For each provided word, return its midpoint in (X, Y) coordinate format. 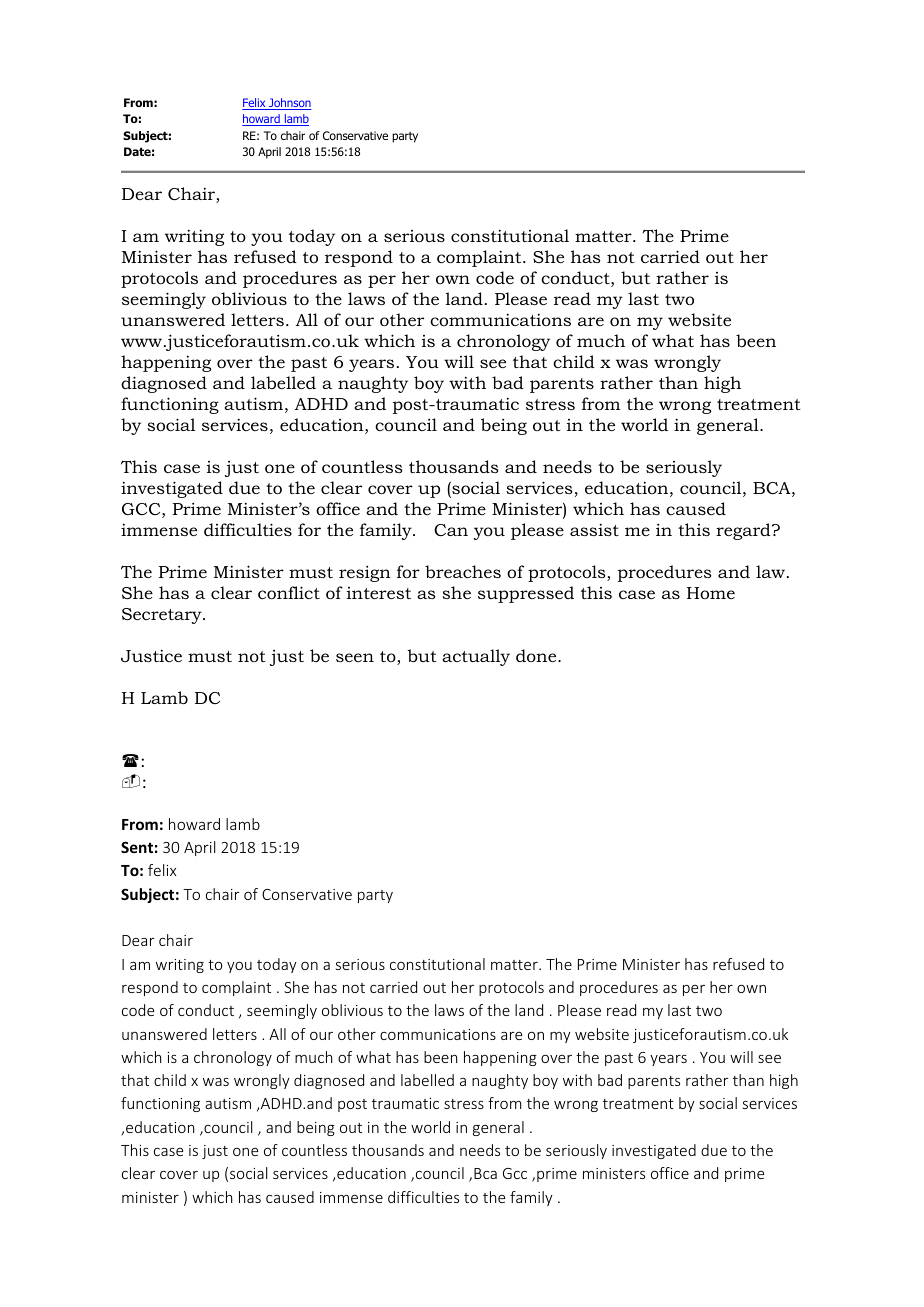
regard (744, 531)
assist (594, 529)
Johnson (289, 104)
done (537, 655)
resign (365, 573)
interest (379, 593)
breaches (463, 571)
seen (355, 657)
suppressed (526, 594)
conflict (289, 592)
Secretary (163, 616)
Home (711, 593)
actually (476, 657)
